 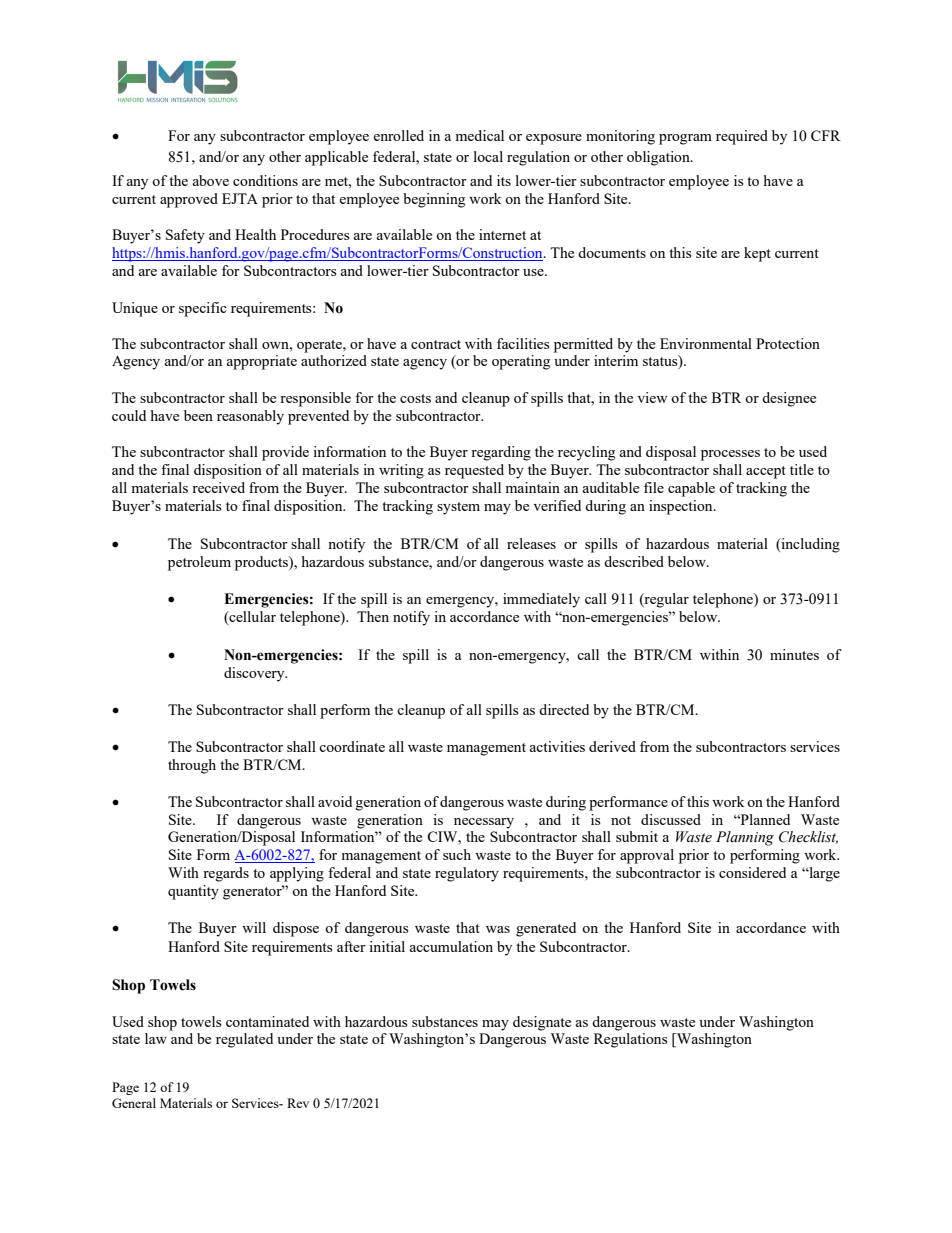 What do you see at coordinates (542, 1023) in the page?
I see `designate` at bounding box center [542, 1023].
